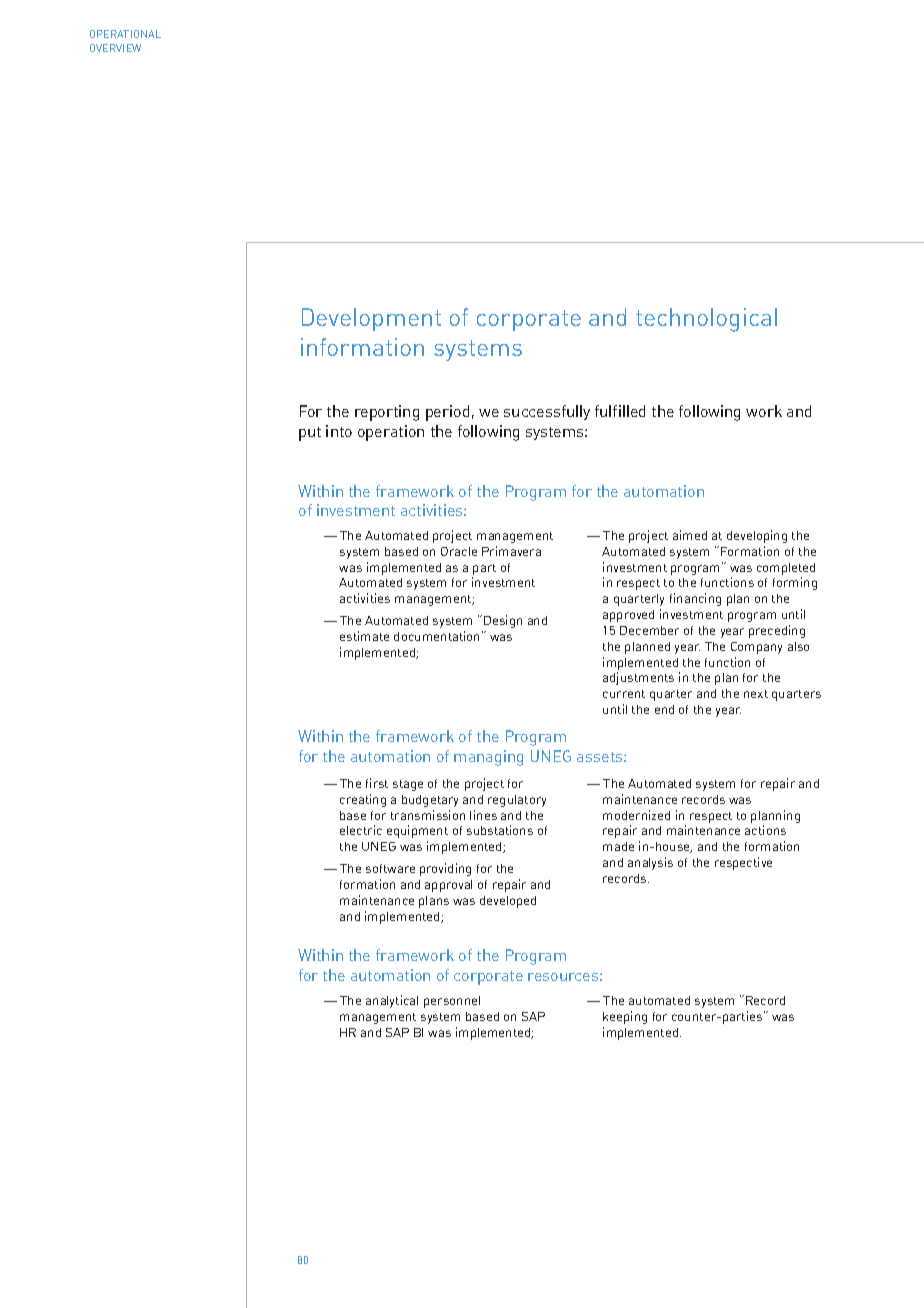 This screenshot has height=1308, width=924. Describe the element at coordinates (115, 48) in the screenshot. I see `OVERVIEW` at that location.
